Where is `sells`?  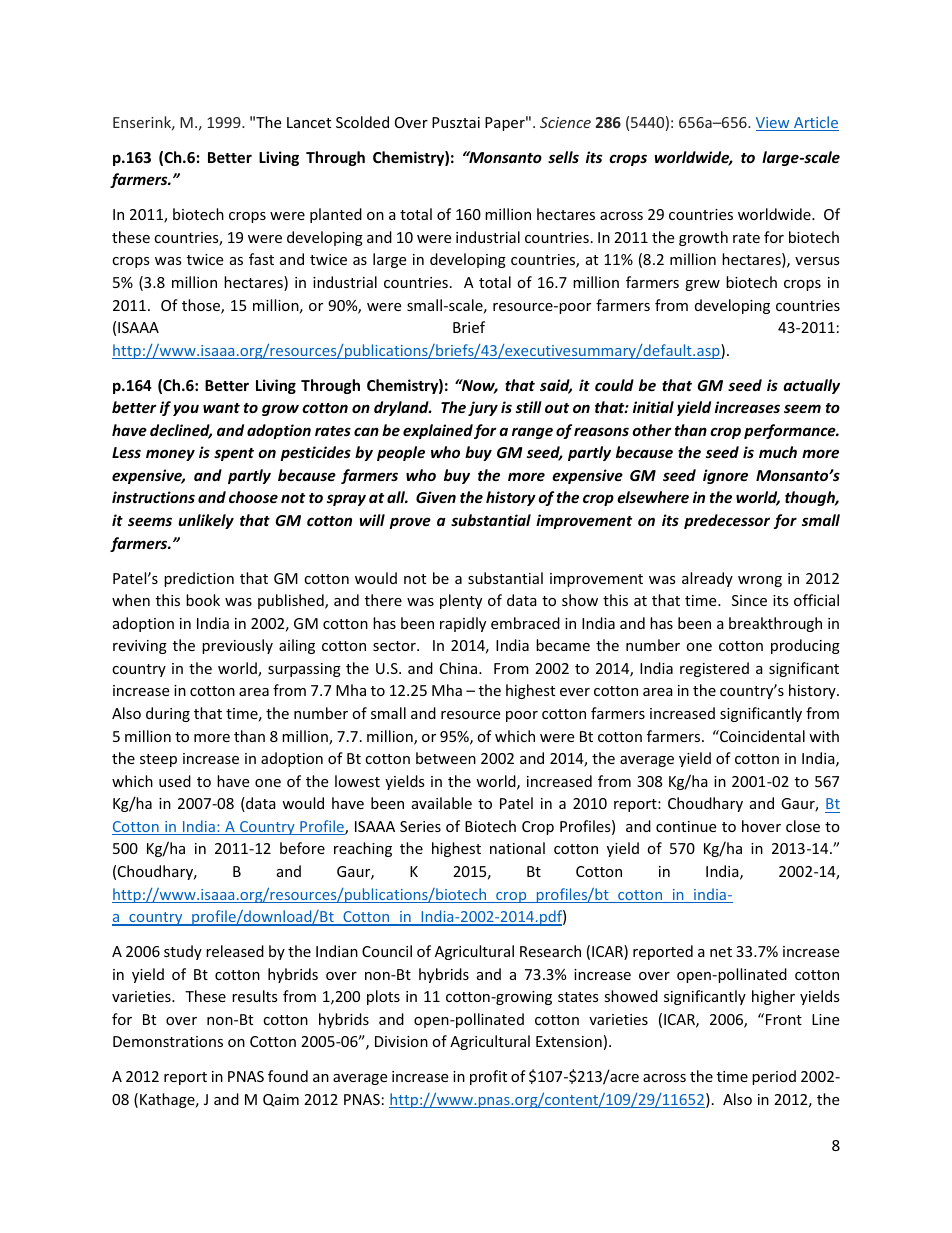 sells is located at coordinates (563, 157).
